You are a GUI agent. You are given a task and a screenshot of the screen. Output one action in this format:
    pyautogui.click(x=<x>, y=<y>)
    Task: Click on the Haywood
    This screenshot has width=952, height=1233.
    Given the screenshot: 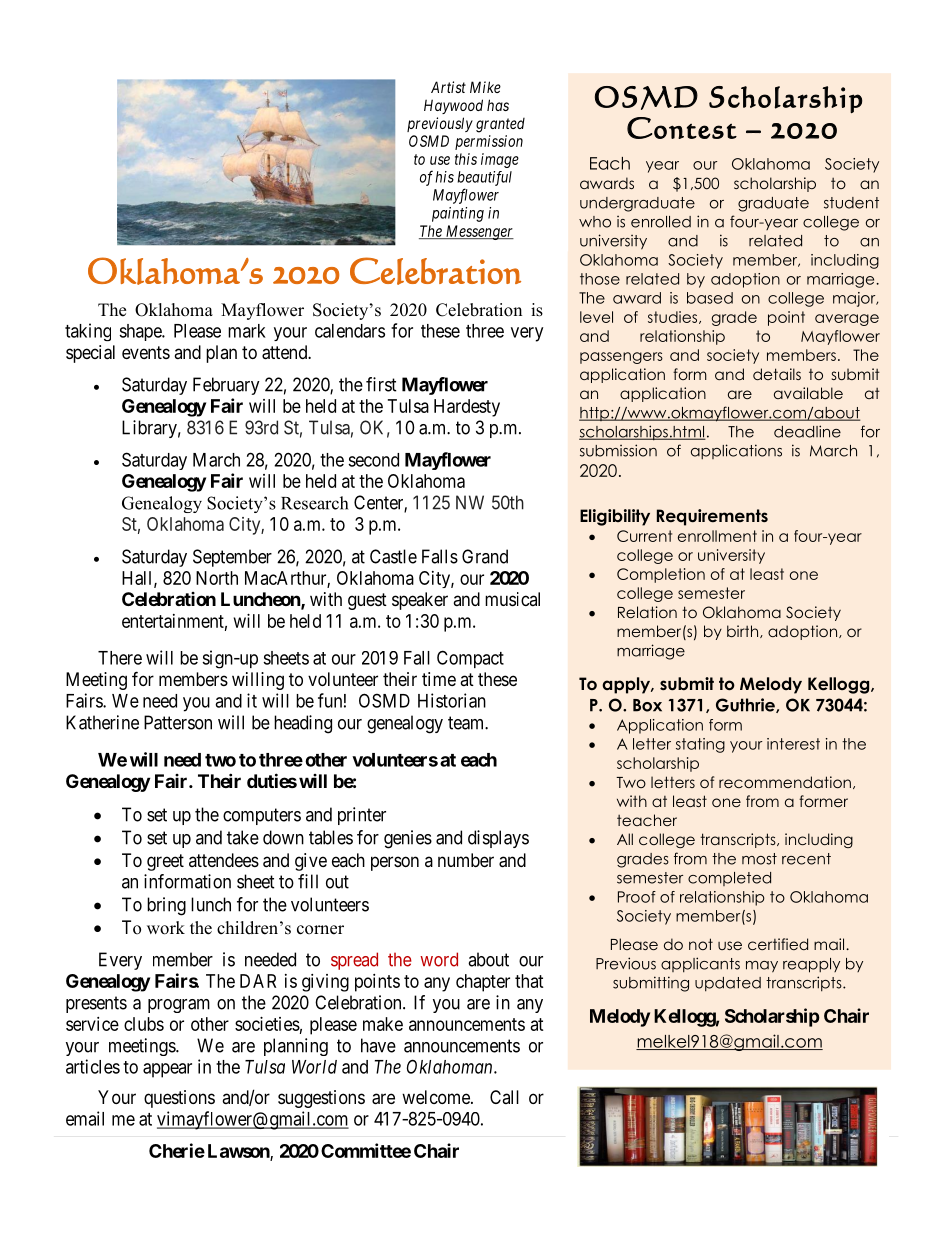 What is the action you would take?
    pyautogui.click(x=453, y=106)
